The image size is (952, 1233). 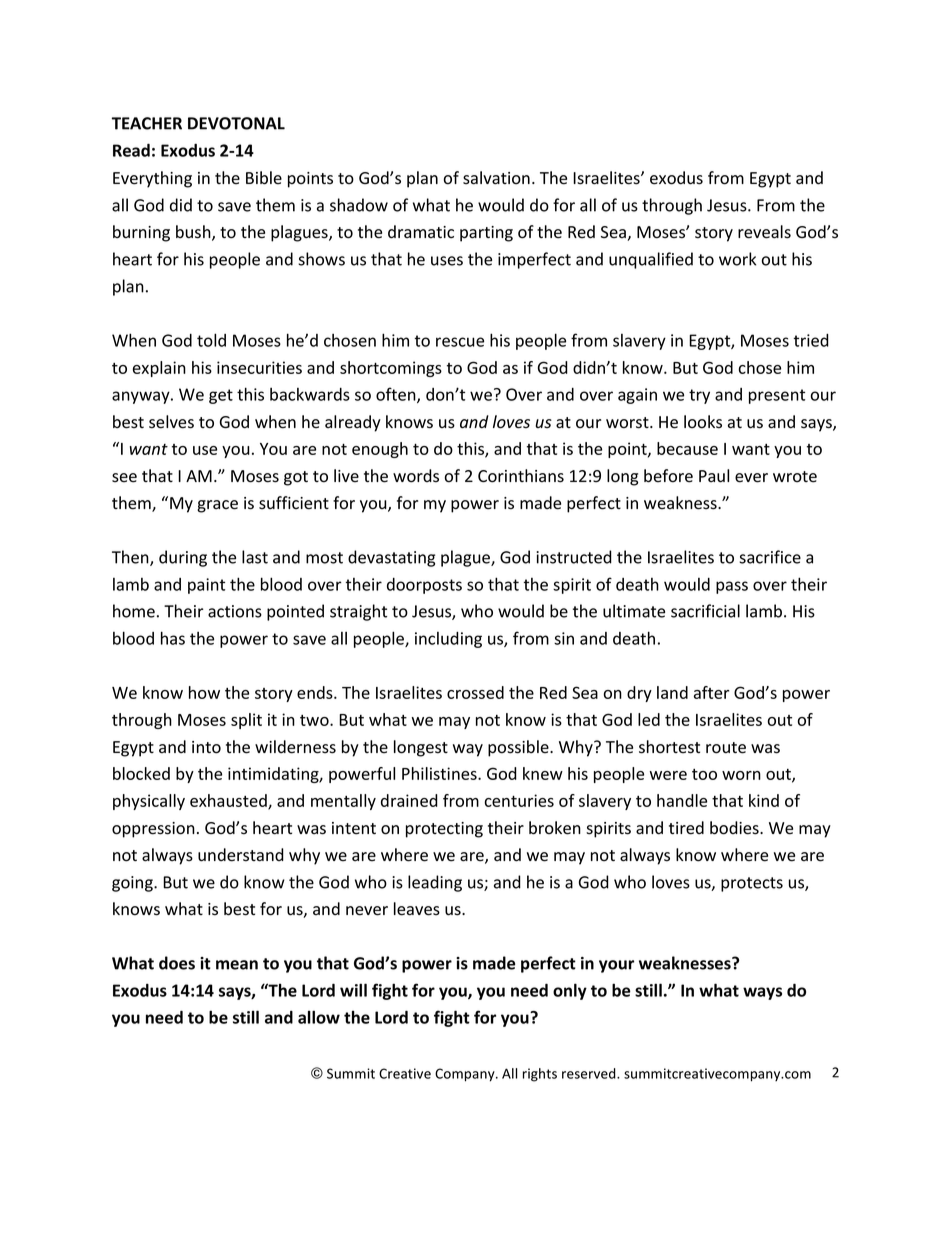 What do you see at coordinates (496, 178) in the page?
I see `salvation` at bounding box center [496, 178].
